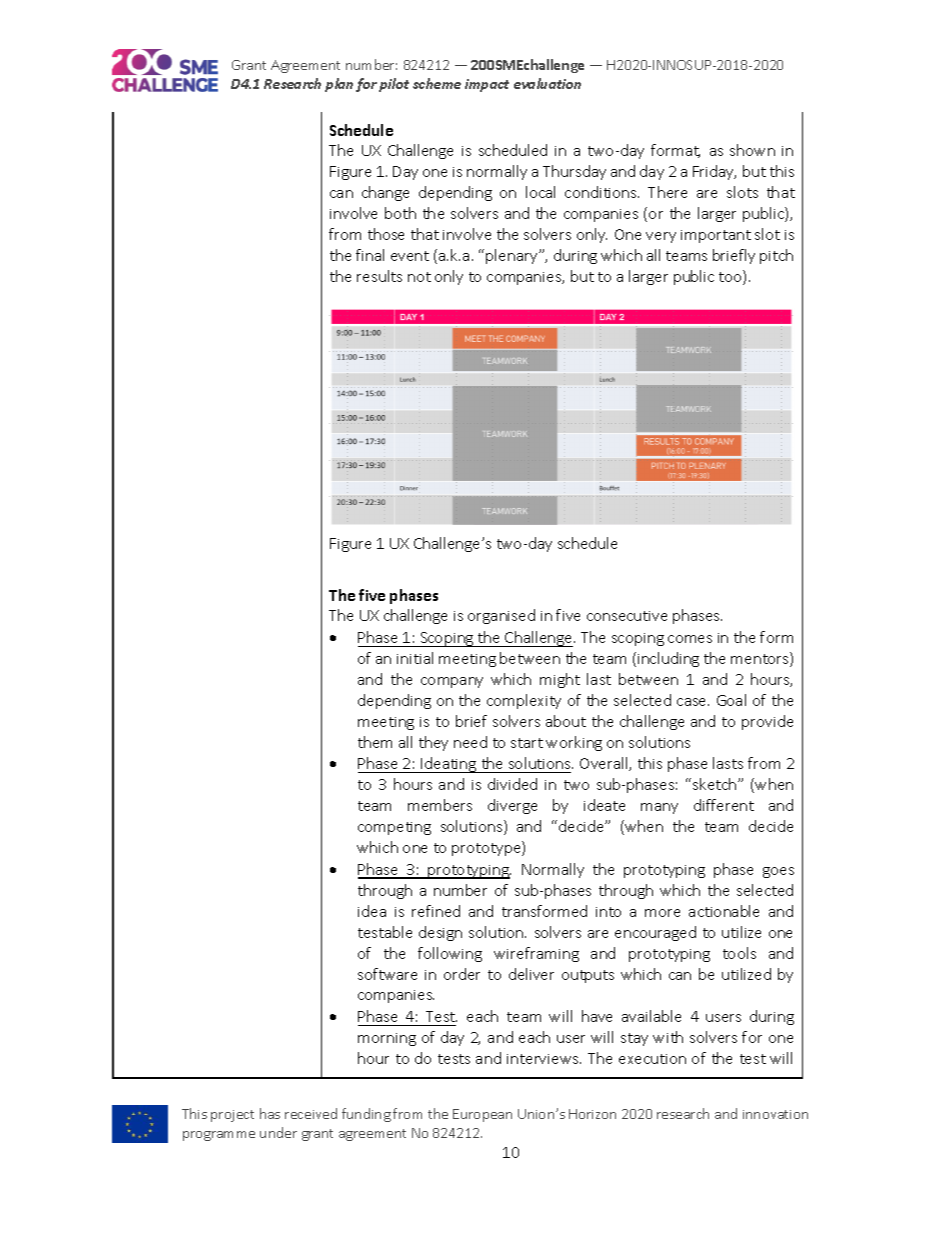  I want to click on shown, so click(752, 150).
